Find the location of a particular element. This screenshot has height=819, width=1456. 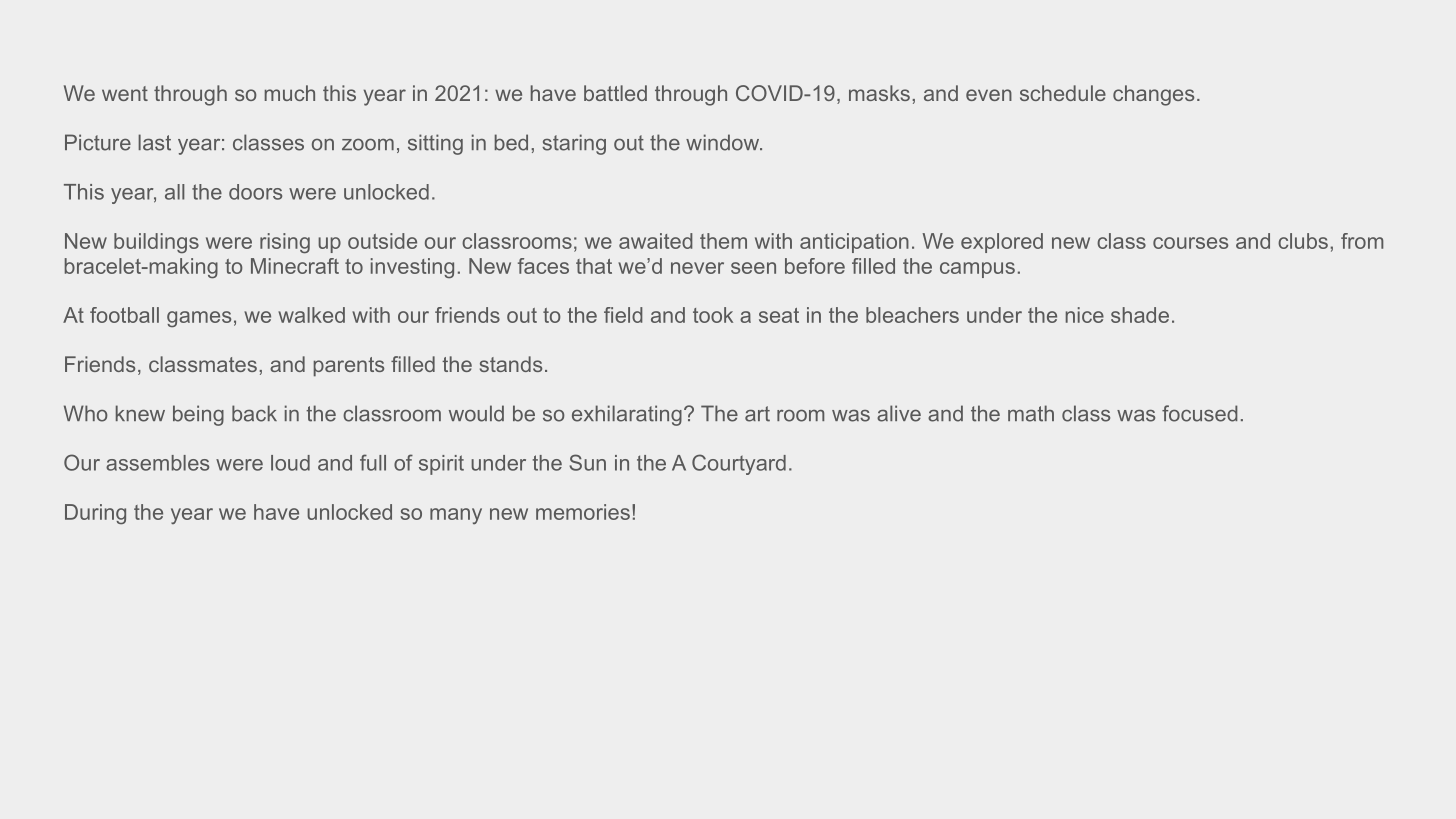

battled is located at coordinates (615, 93).
